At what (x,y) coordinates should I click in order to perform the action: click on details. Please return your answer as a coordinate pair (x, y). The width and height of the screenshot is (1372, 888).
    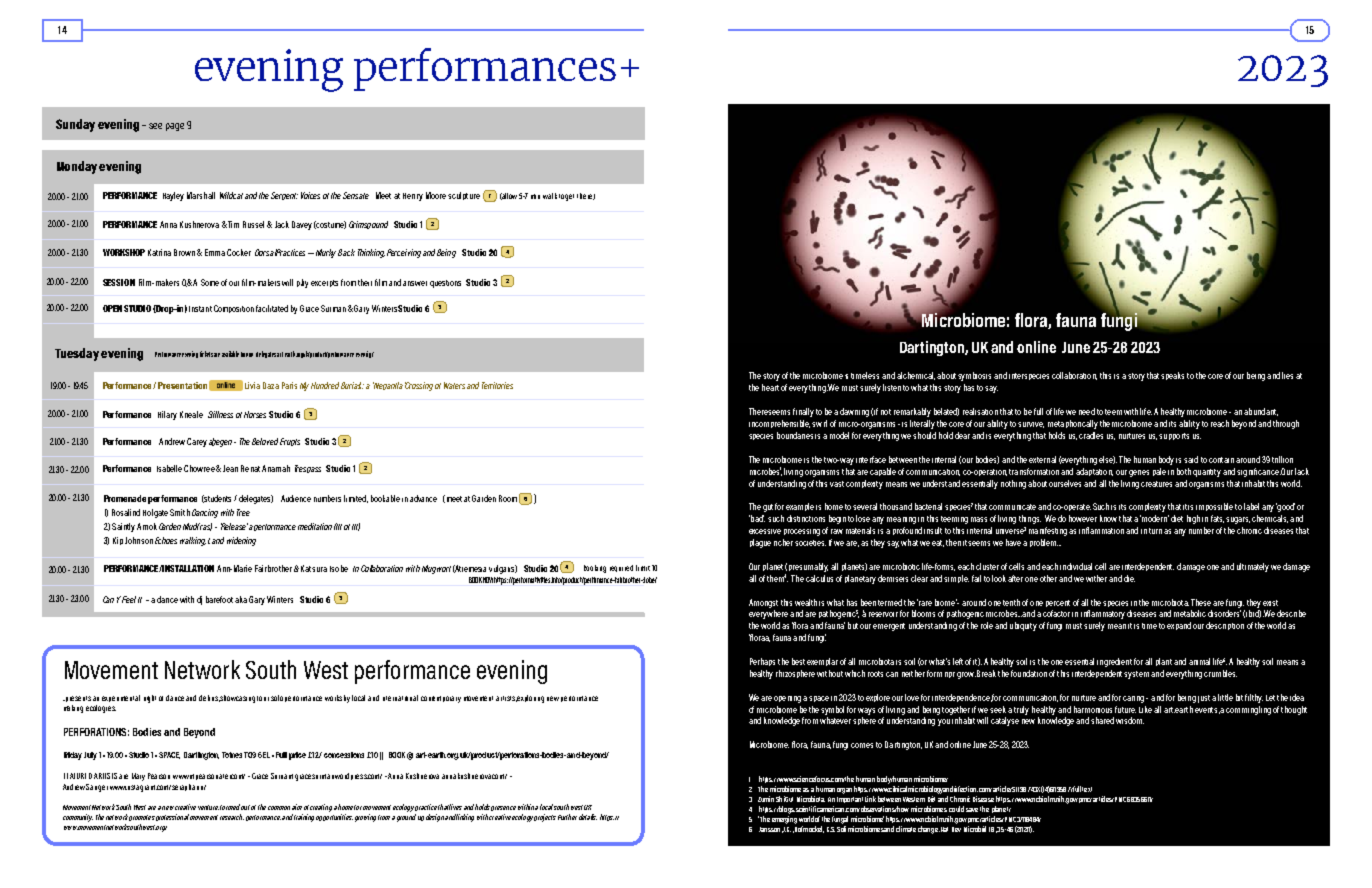
    Looking at the image, I should click on (588, 817).
